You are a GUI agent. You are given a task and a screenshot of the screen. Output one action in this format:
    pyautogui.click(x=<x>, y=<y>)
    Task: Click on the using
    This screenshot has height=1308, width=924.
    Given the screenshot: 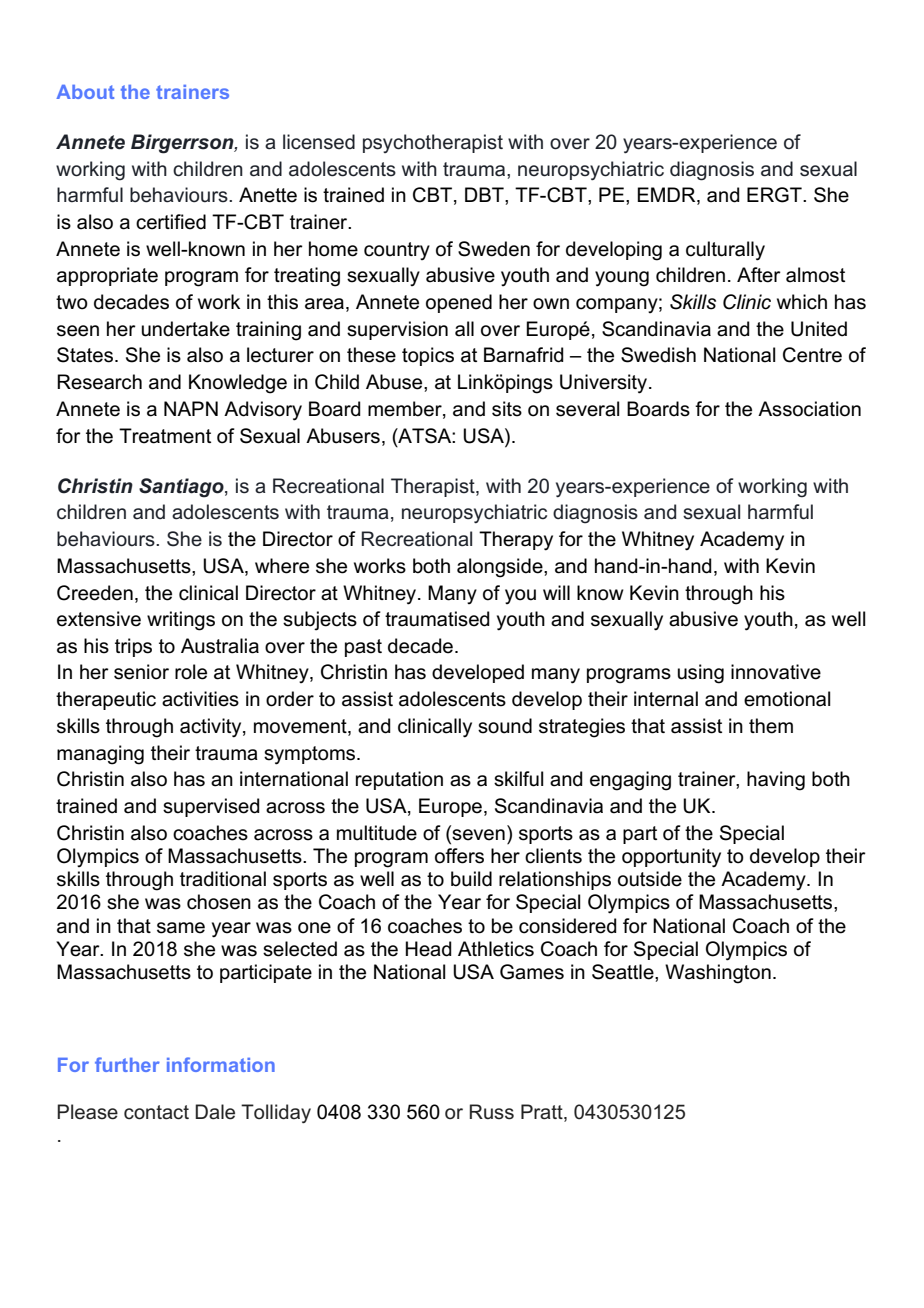 What is the action you would take?
    pyautogui.click(x=701, y=674)
